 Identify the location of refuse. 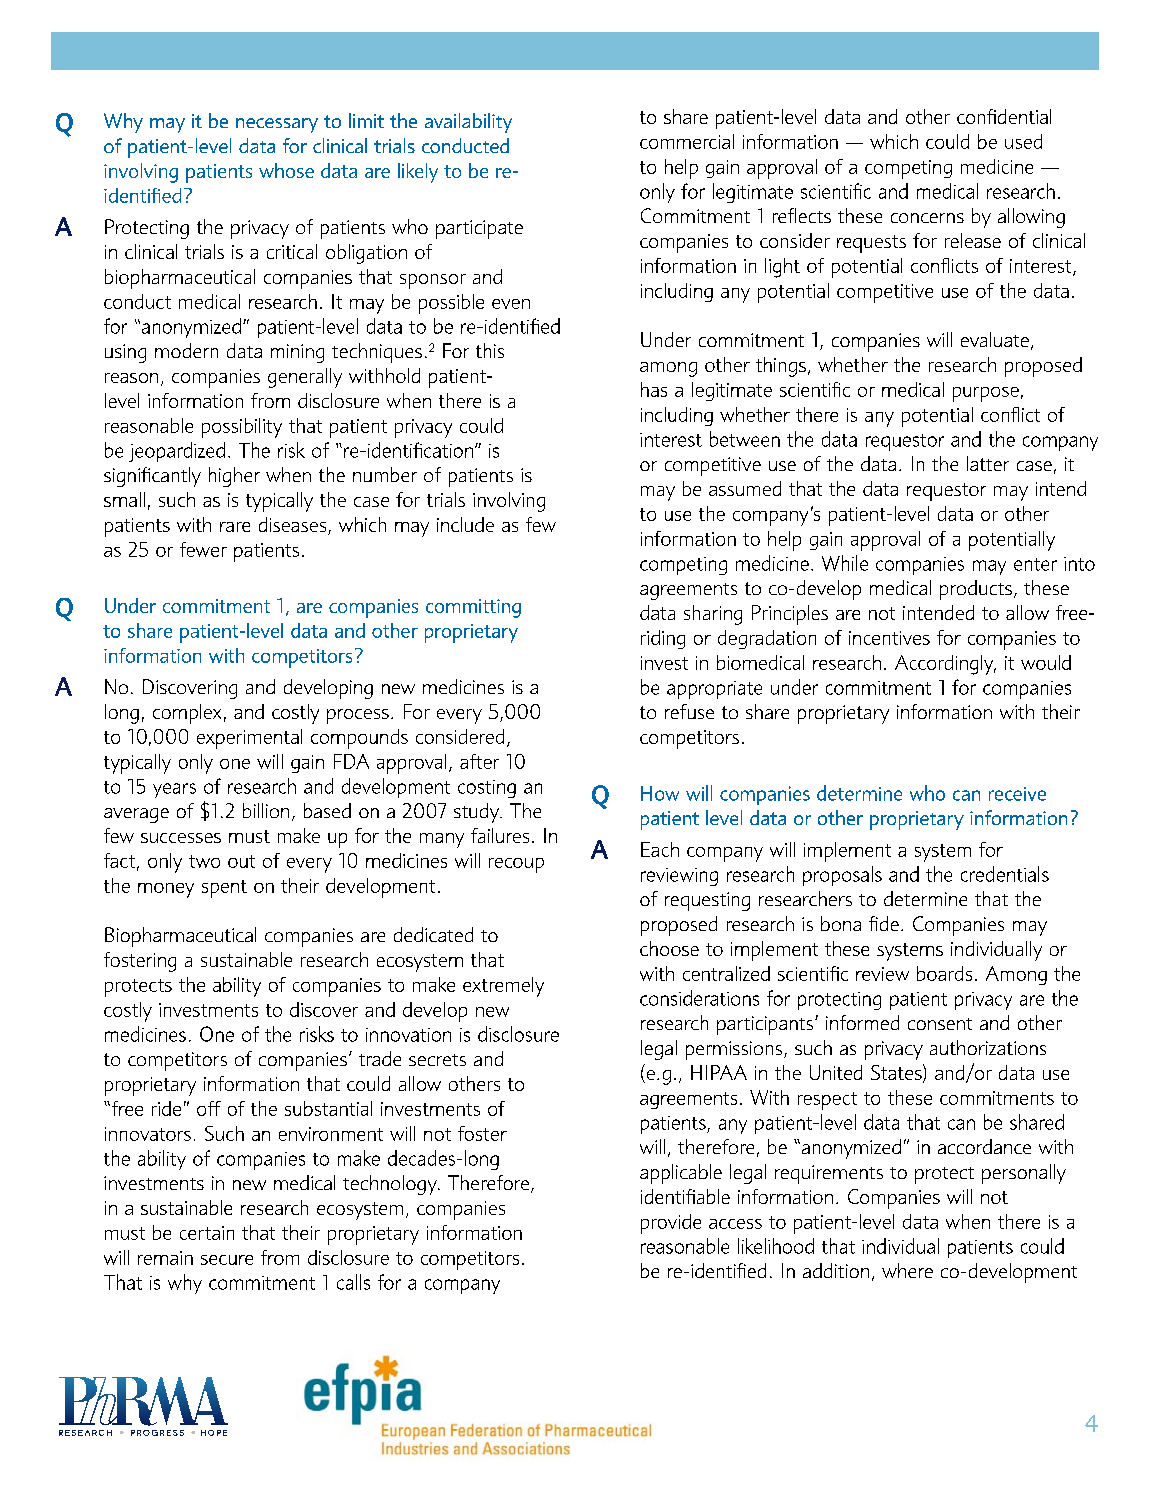
(689, 711).
